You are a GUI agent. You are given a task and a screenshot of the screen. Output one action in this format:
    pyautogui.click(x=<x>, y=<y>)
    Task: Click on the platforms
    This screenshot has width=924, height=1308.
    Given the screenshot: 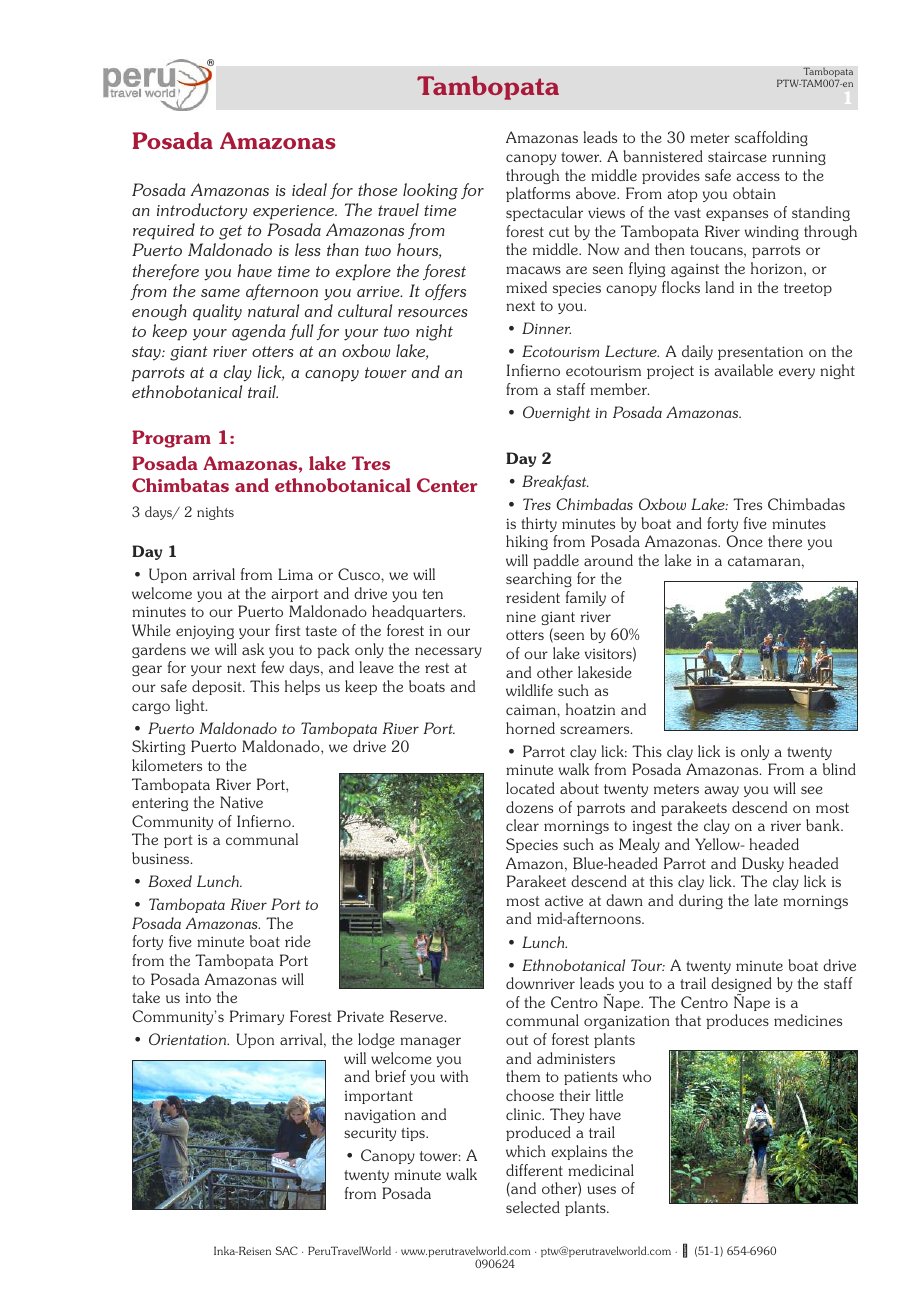 What is the action you would take?
    pyautogui.click(x=538, y=194)
